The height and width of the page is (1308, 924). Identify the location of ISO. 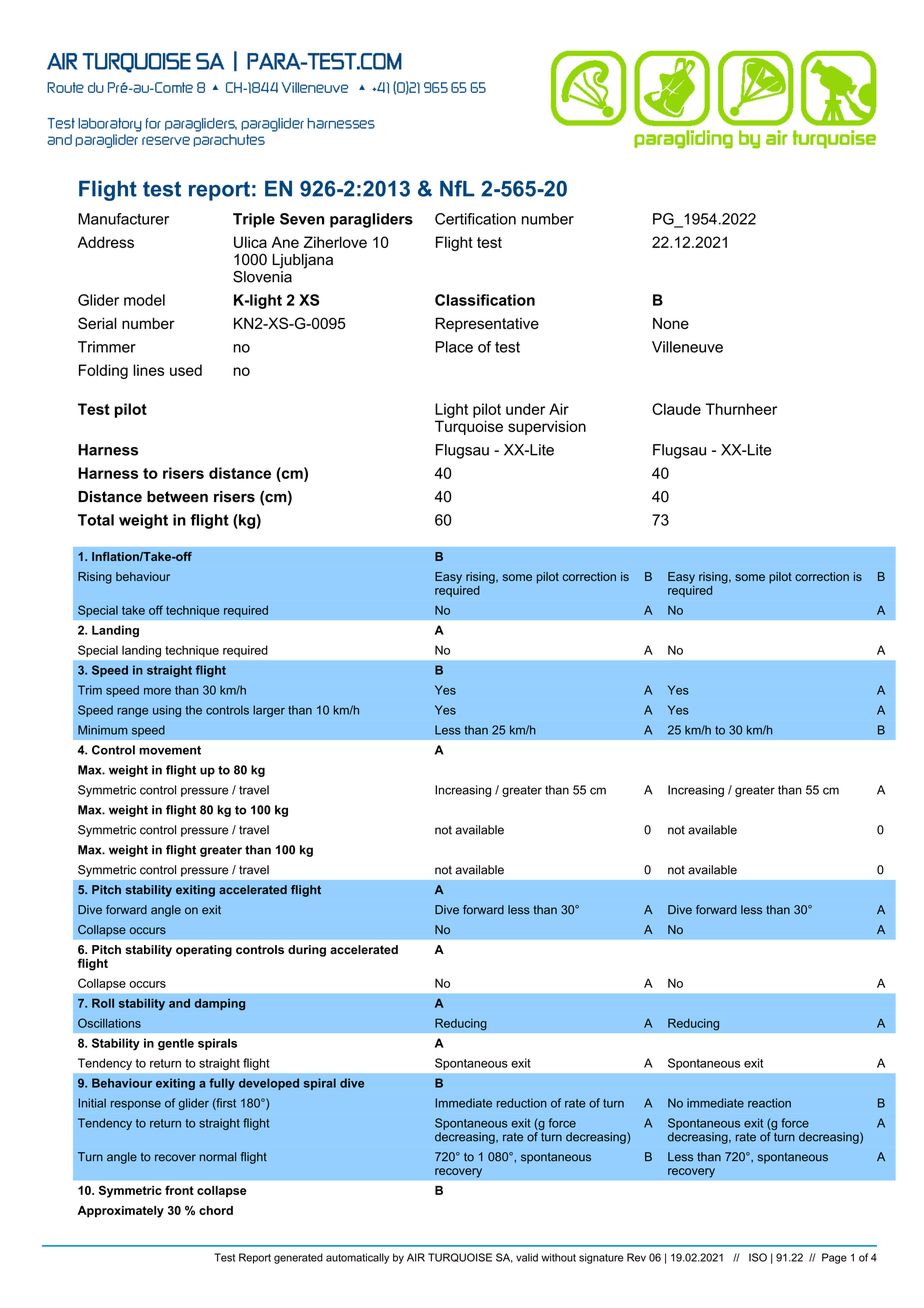
(758, 1257).
